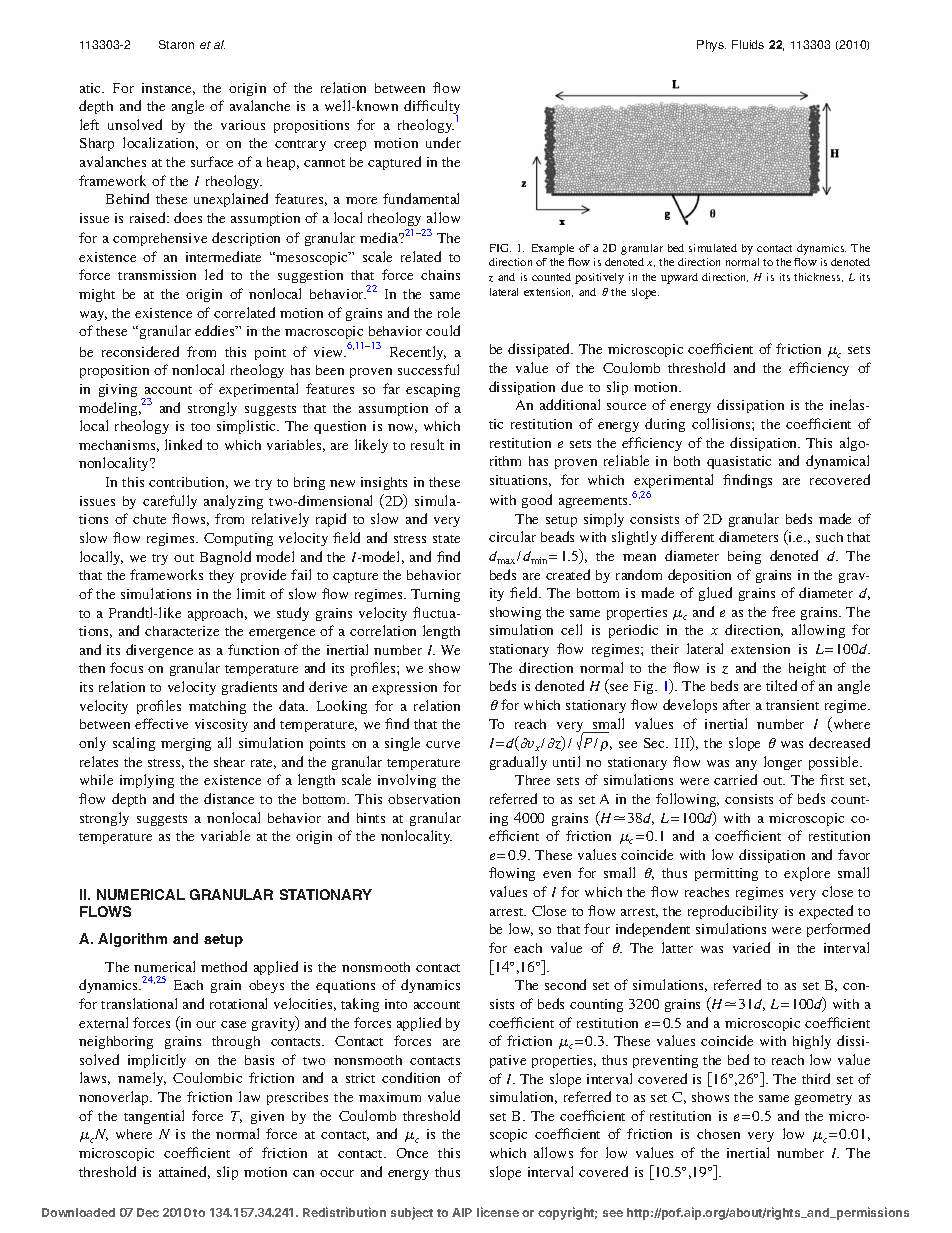 This screenshot has height=1233, width=952. Describe the element at coordinates (182, 631) in the screenshot. I see `characterize` at that location.
